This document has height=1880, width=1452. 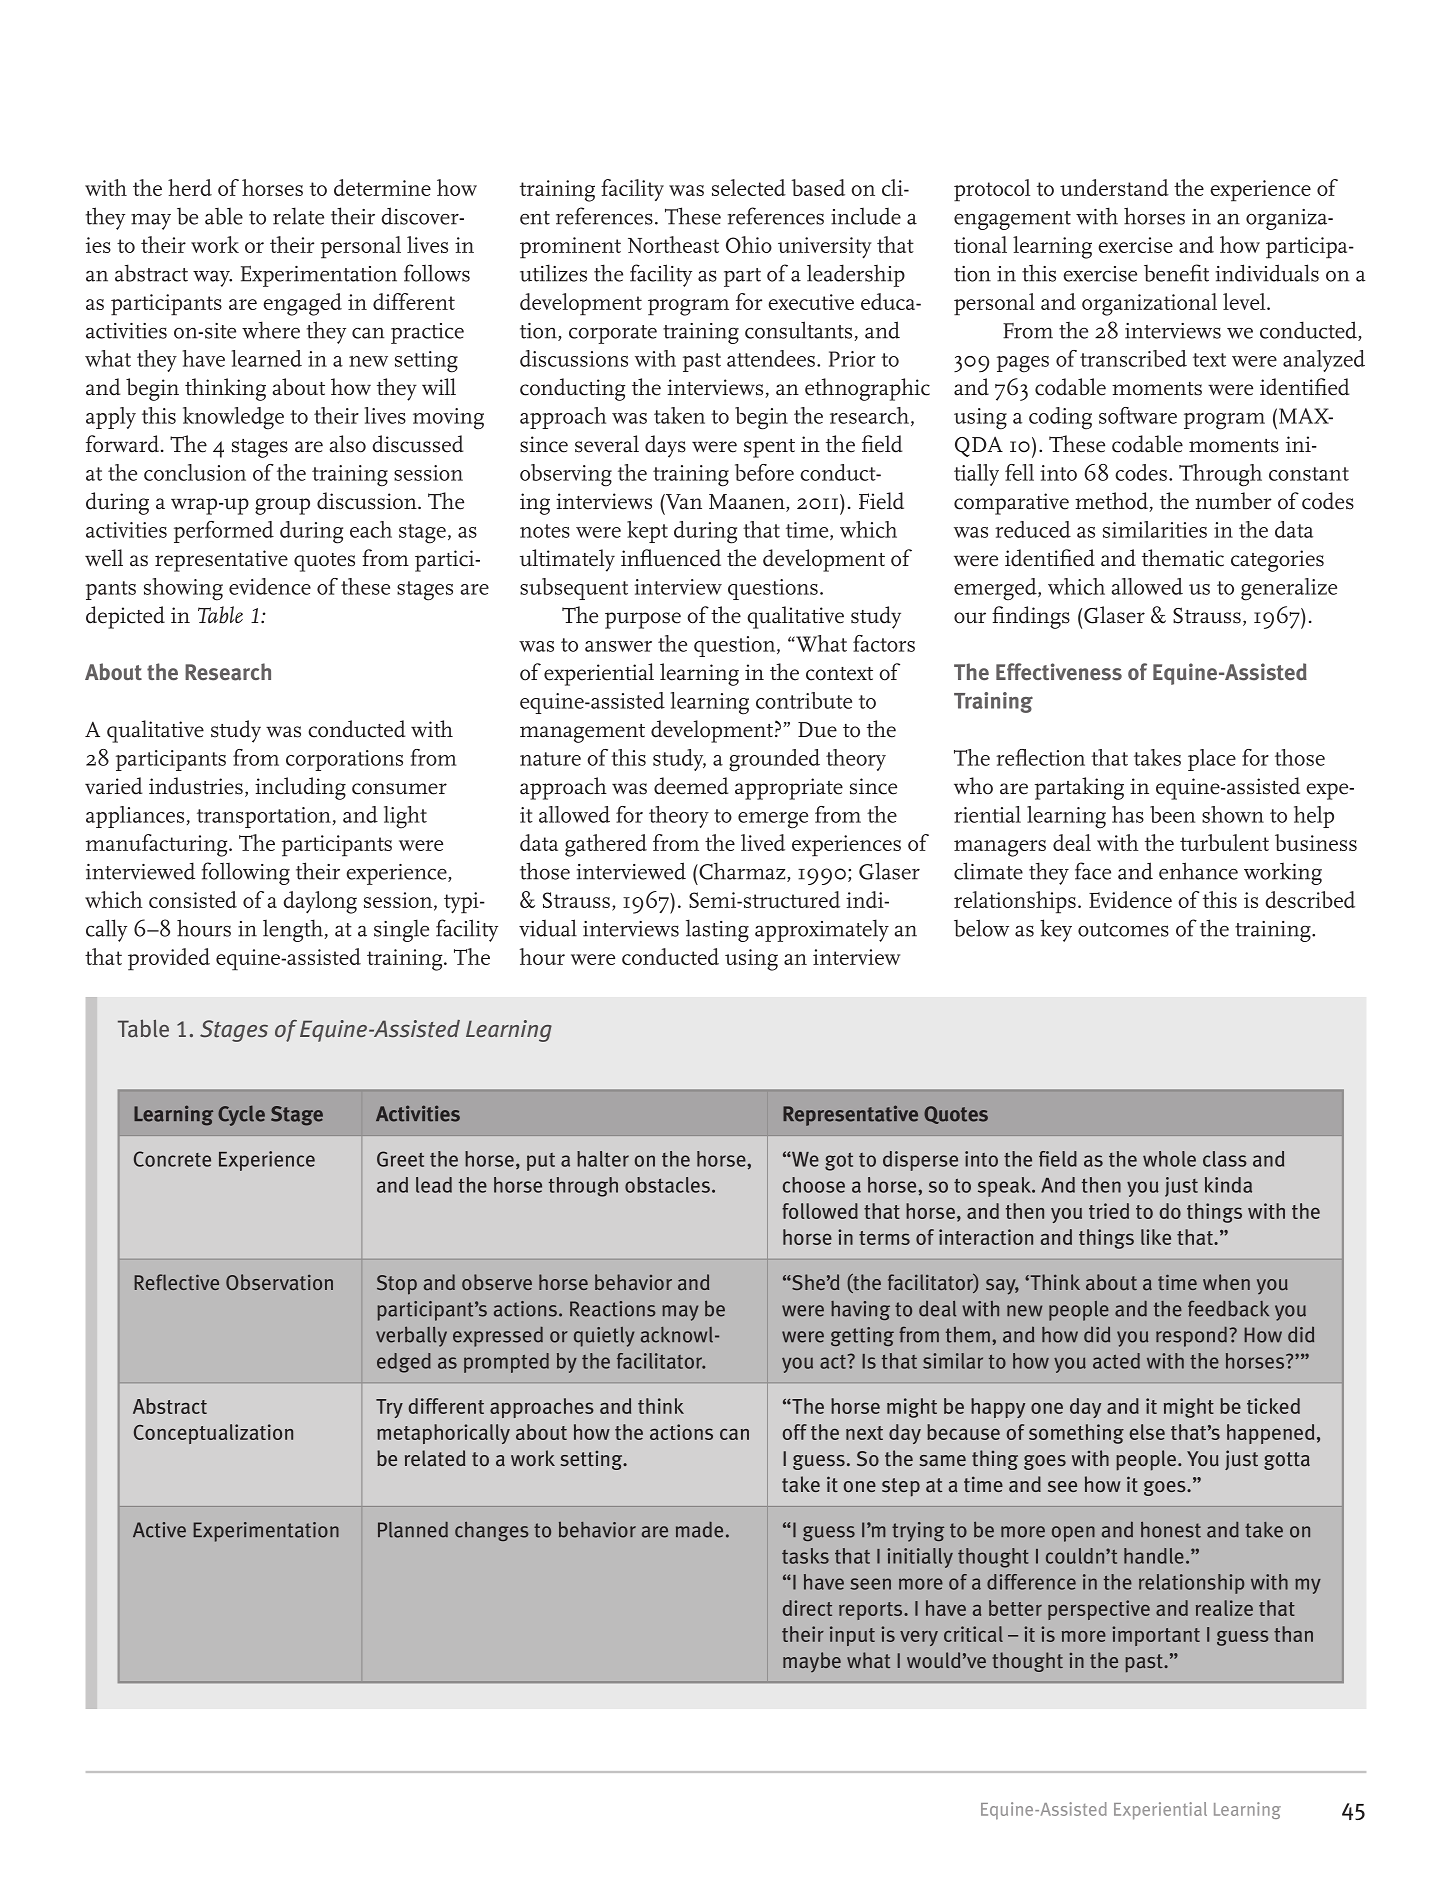 What do you see at coordinates (717, 930) in the document?
I see `lasting` at bounding box center [717, 930].
